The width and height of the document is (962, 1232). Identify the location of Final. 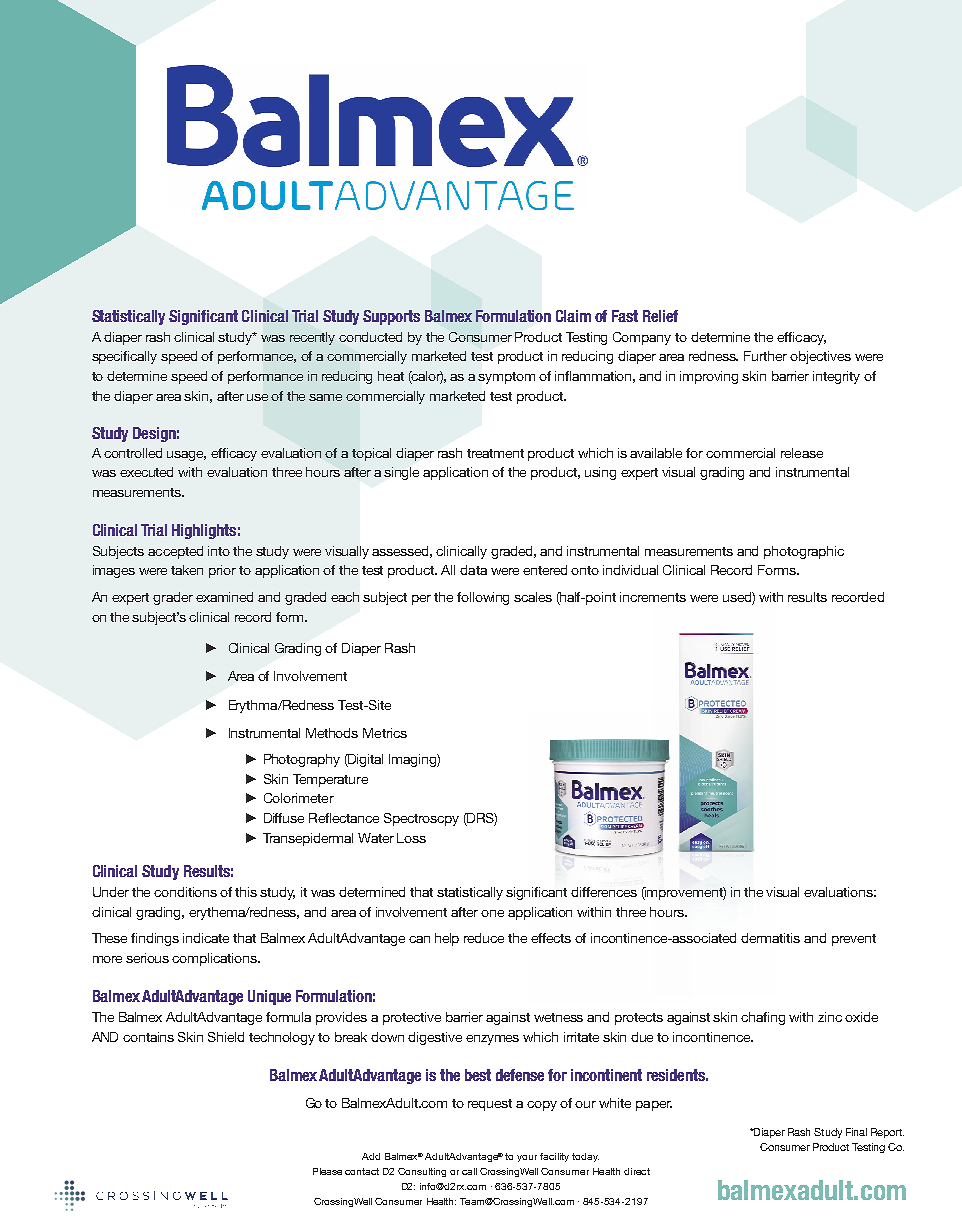
(856, 1132).
